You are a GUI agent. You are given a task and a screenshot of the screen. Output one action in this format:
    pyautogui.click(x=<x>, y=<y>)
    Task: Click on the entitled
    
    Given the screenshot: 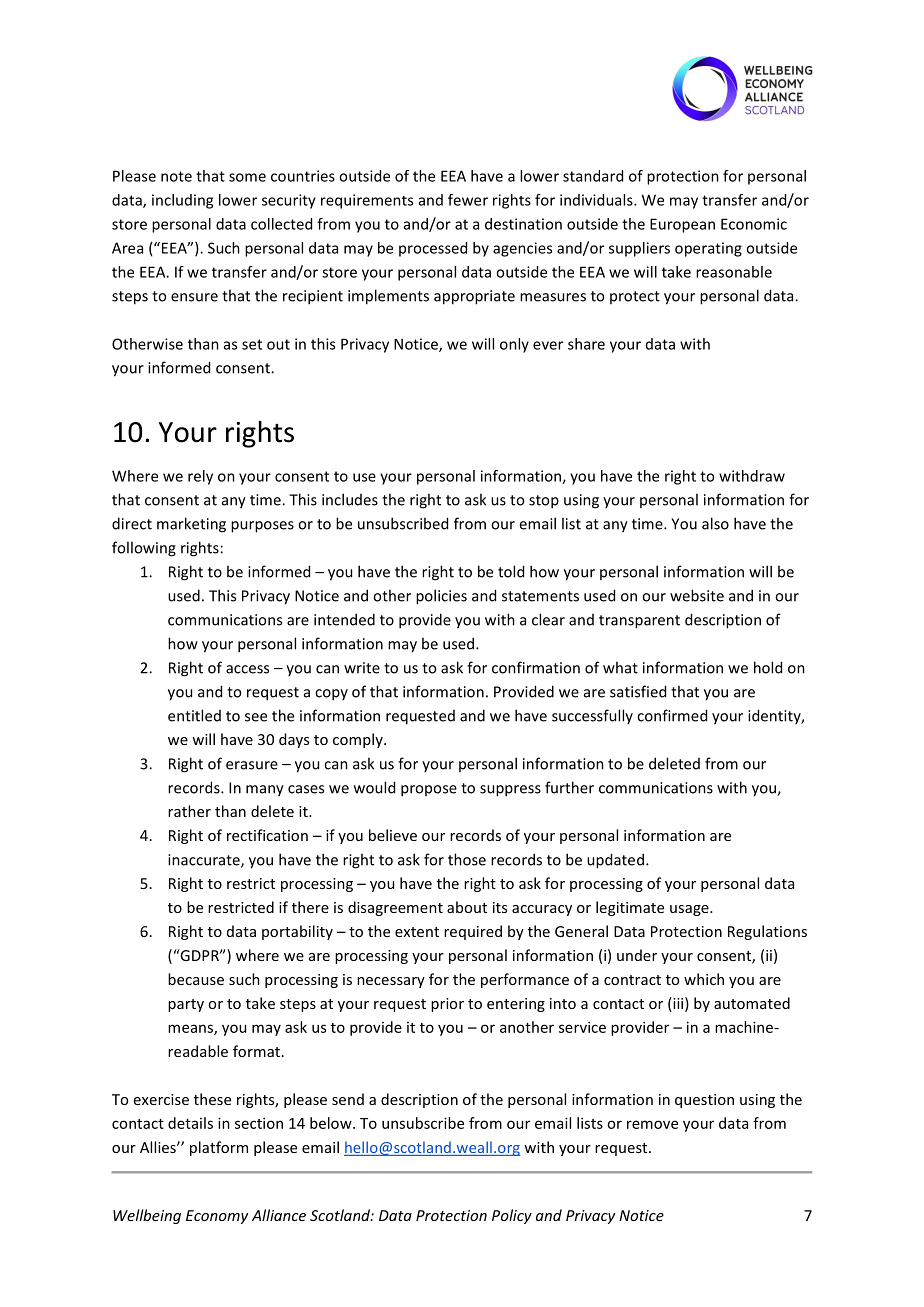 What is the action you would take?
    pyautogui.click(x=194, y=715)
